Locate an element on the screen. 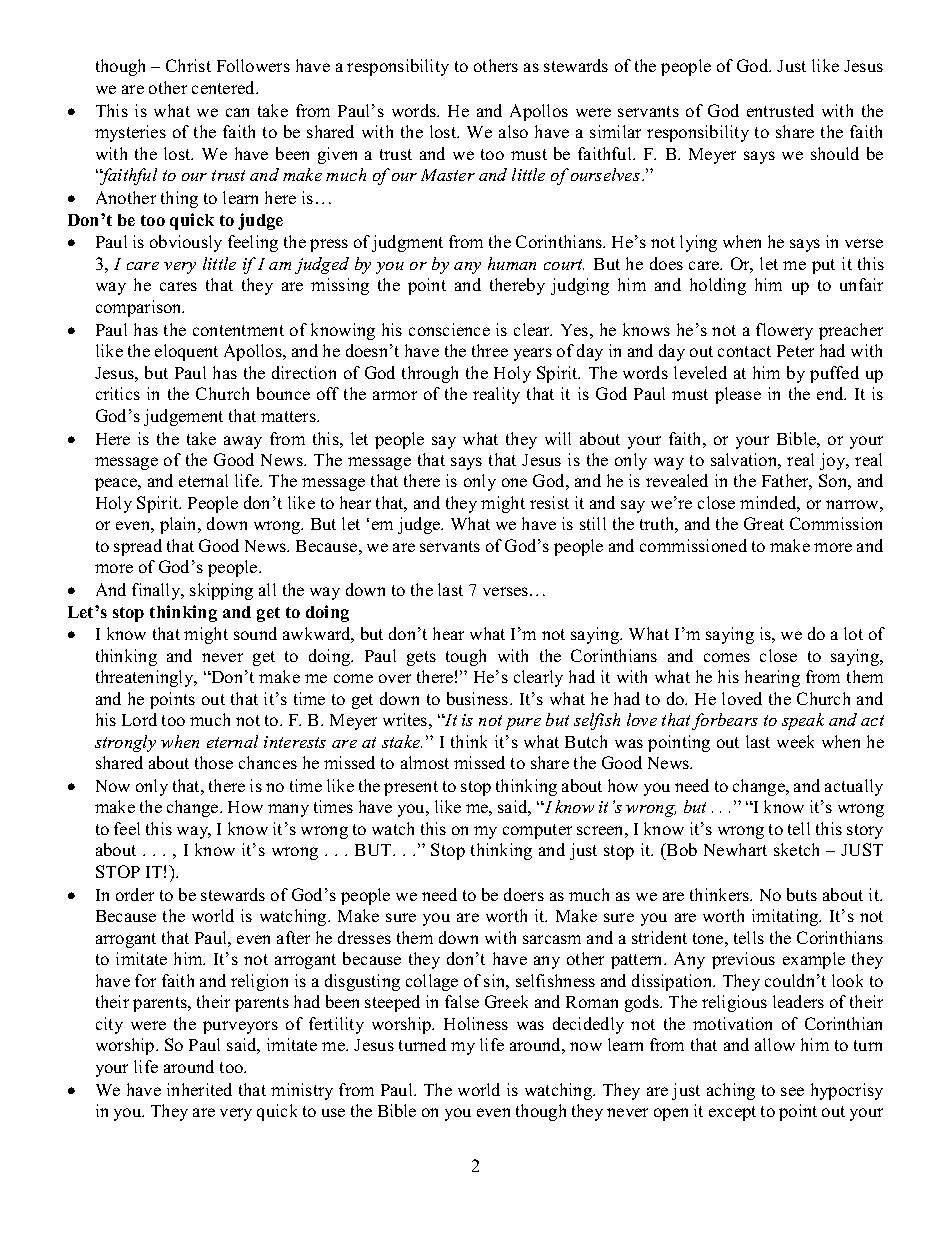 This screenshot has height=1233, width=952. buts is located at coordinates (802, 894).
